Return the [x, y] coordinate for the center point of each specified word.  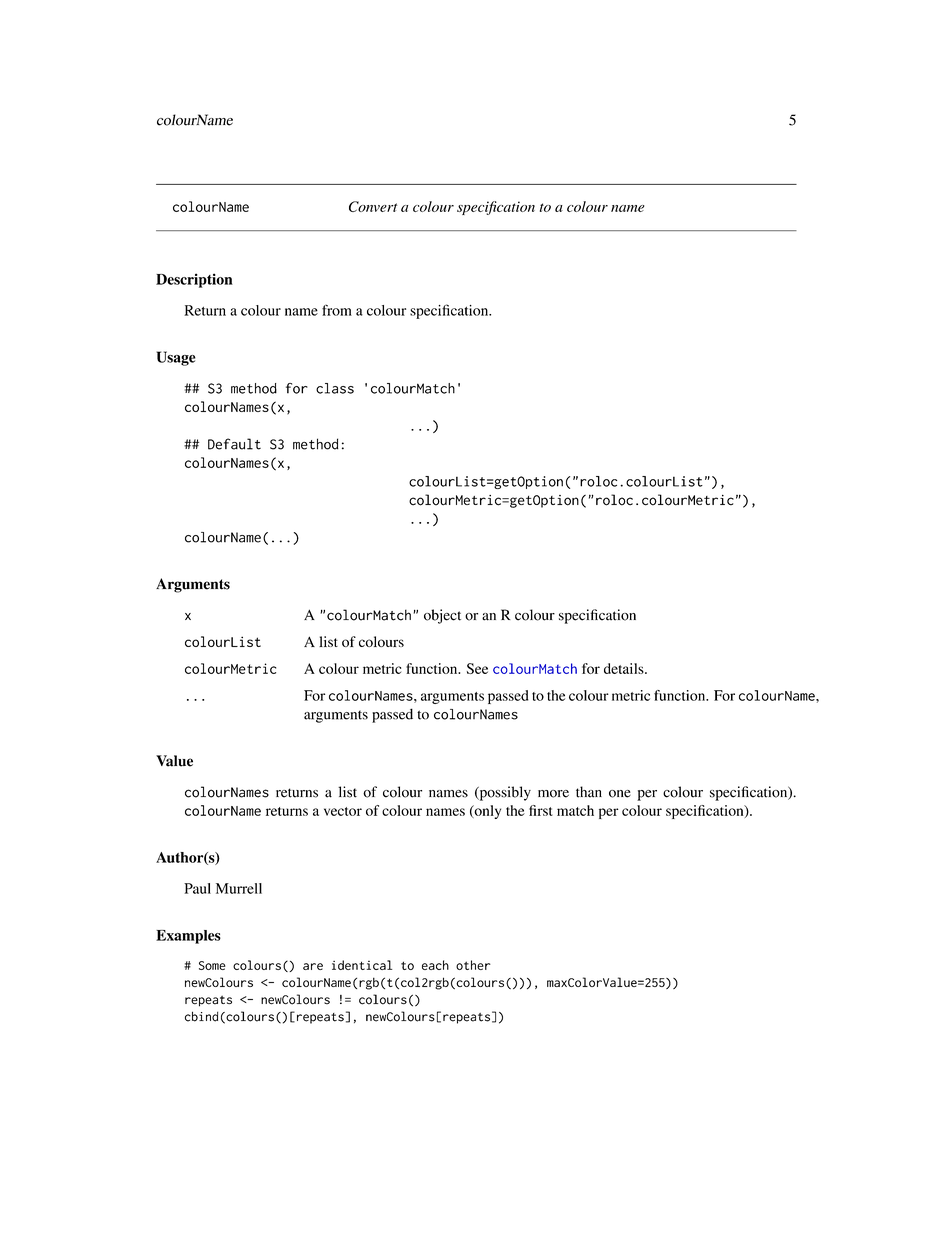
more [553, 794]
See [477, 668]
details [625, 668]
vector [343, 811]
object [442, 616]
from [337, 310]
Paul [197, 888]
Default [234, 444]
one [620, 794]
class [335, 388]
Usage [176, 358]
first [541, 810]
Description [194, 280]
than [589, 792]
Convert [373, 206]
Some [212, 965]
